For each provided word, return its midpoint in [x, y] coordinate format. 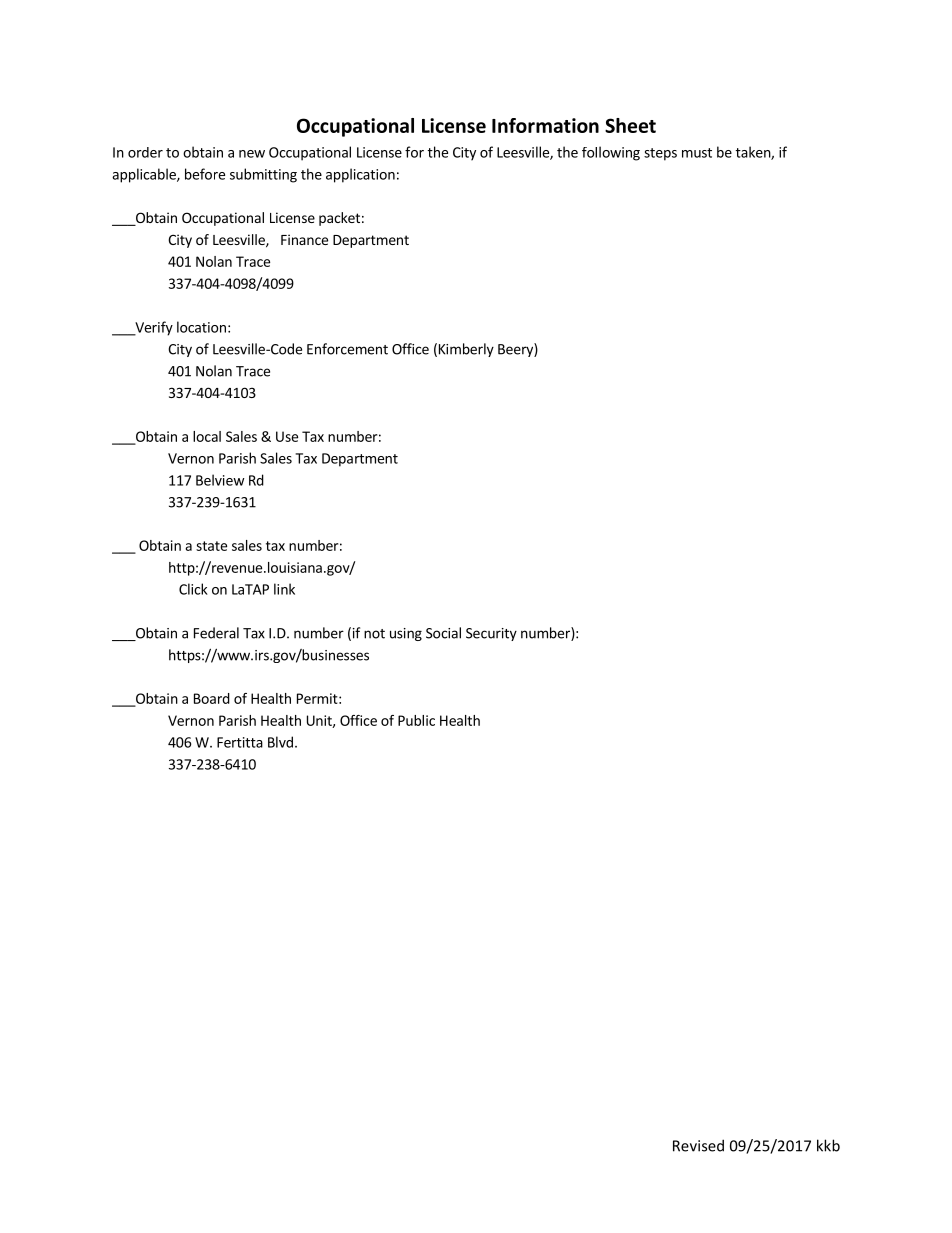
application [360, 175]
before [205, 174]
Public [416, 720]
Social [443, 633]
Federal [216, 633]
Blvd [280, 742]
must [697, 153]
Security [491, 634]
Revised [698, 1145]
